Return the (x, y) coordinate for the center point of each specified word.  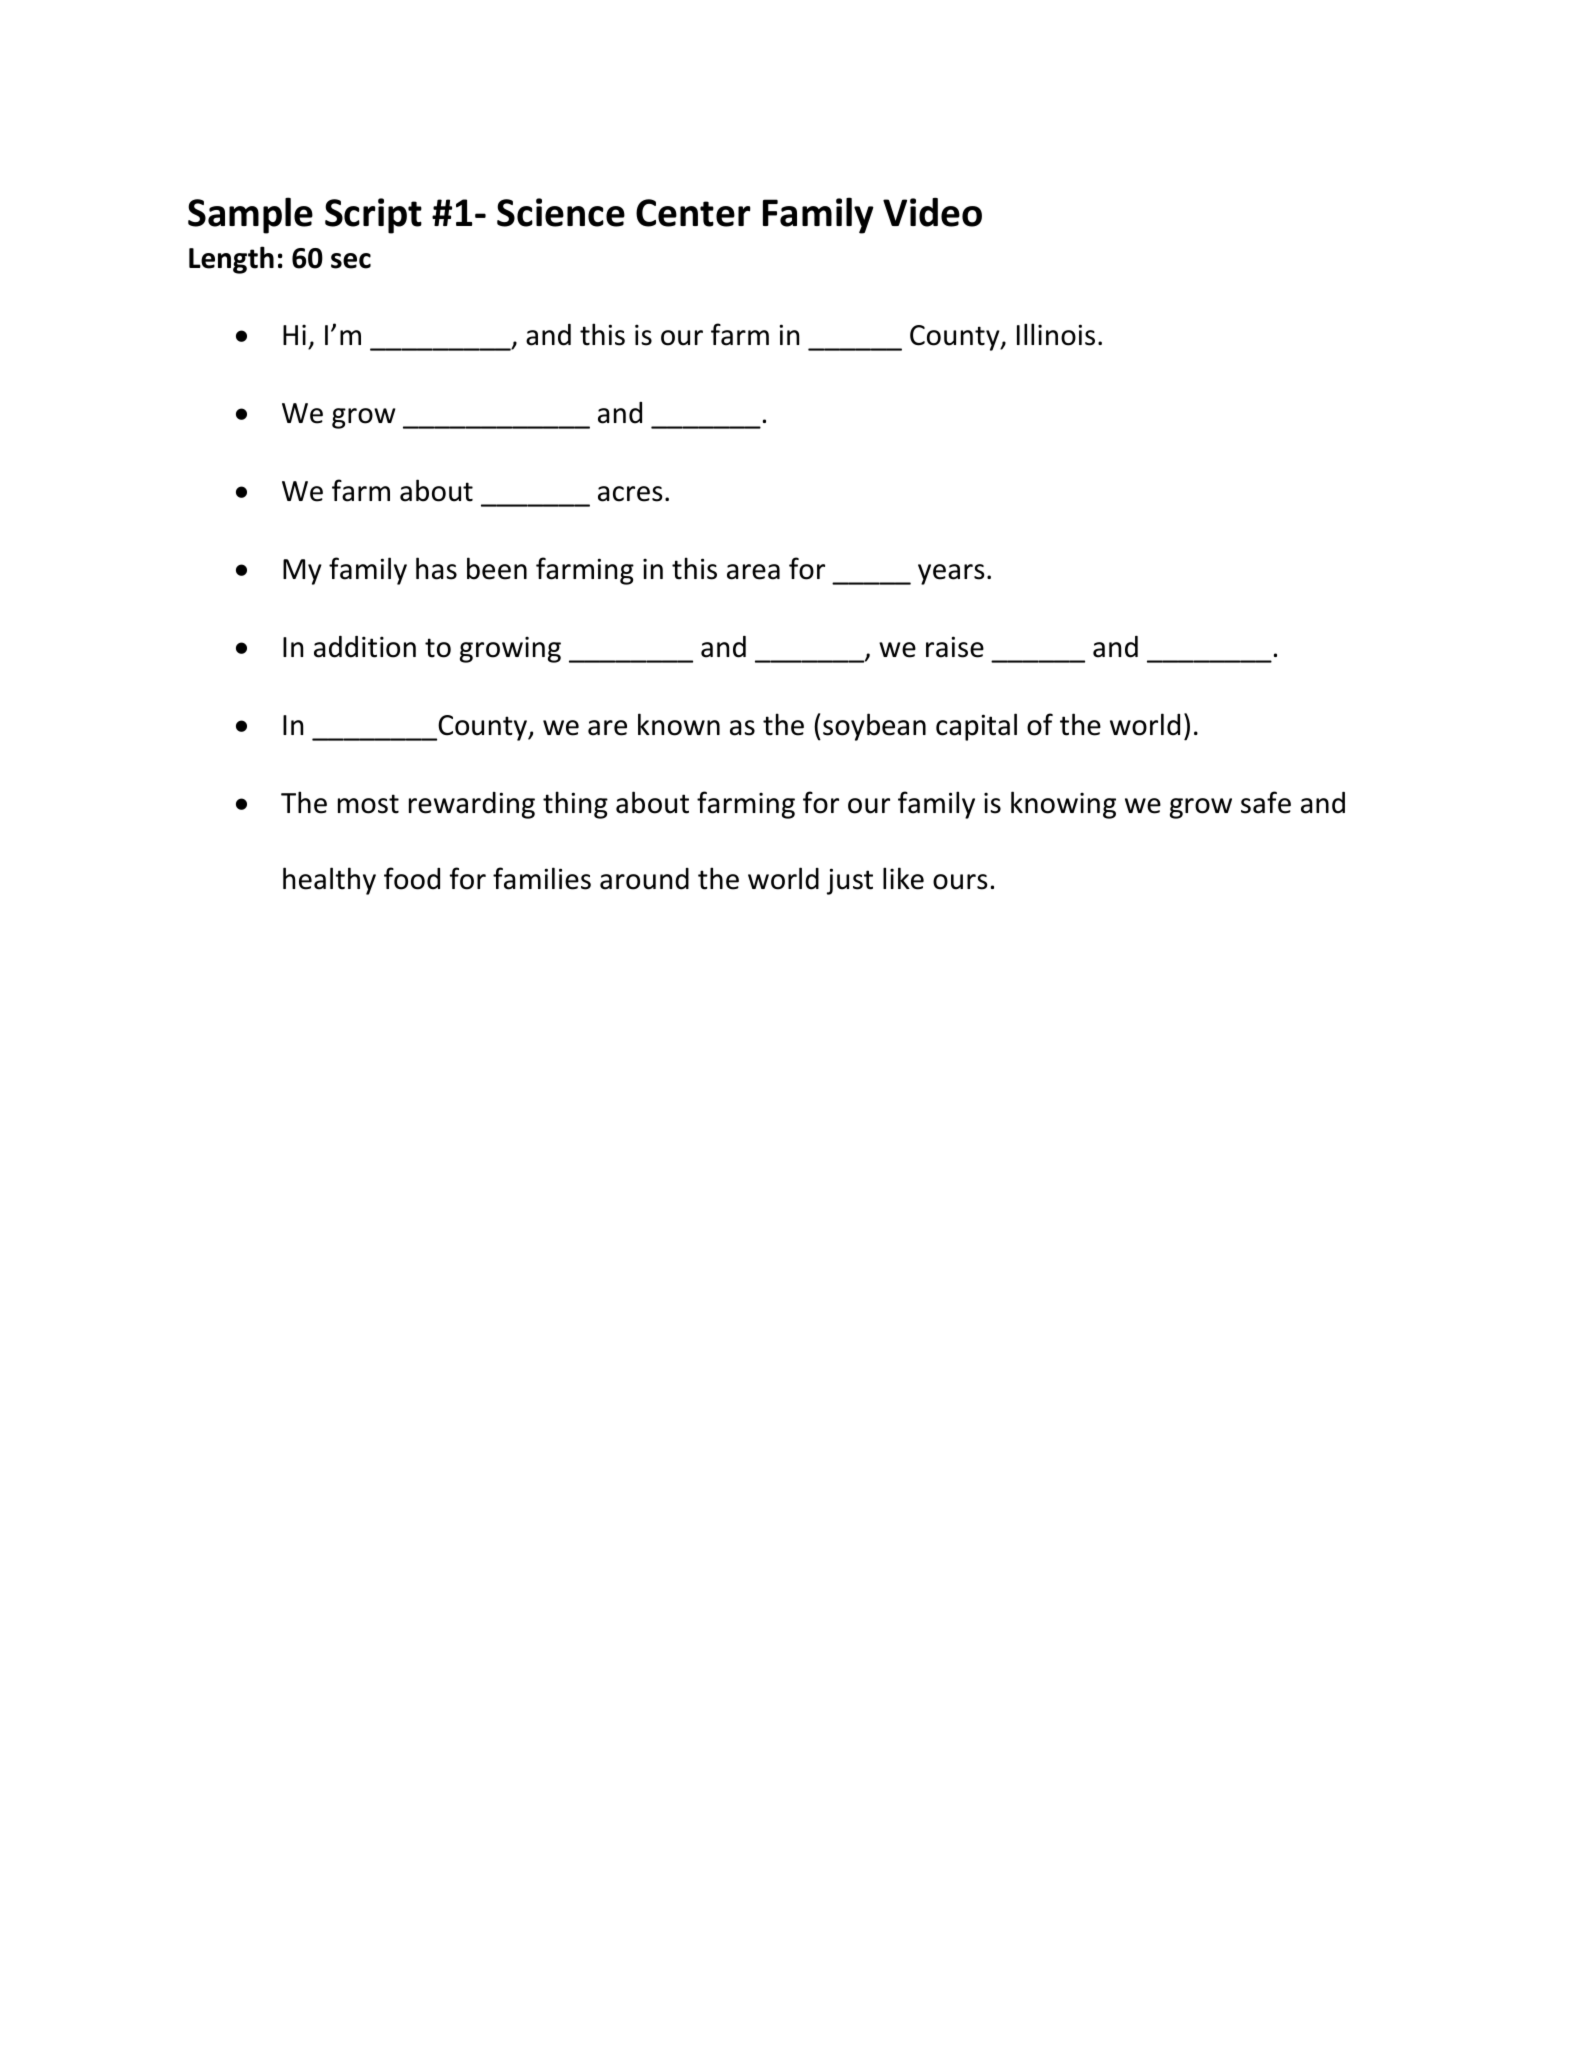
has (436, 568)
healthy (329, 881)
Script (373, 216)
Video (932, 212)
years (951, 574)
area (753, 572)
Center (693, 213)
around (644, 879)
